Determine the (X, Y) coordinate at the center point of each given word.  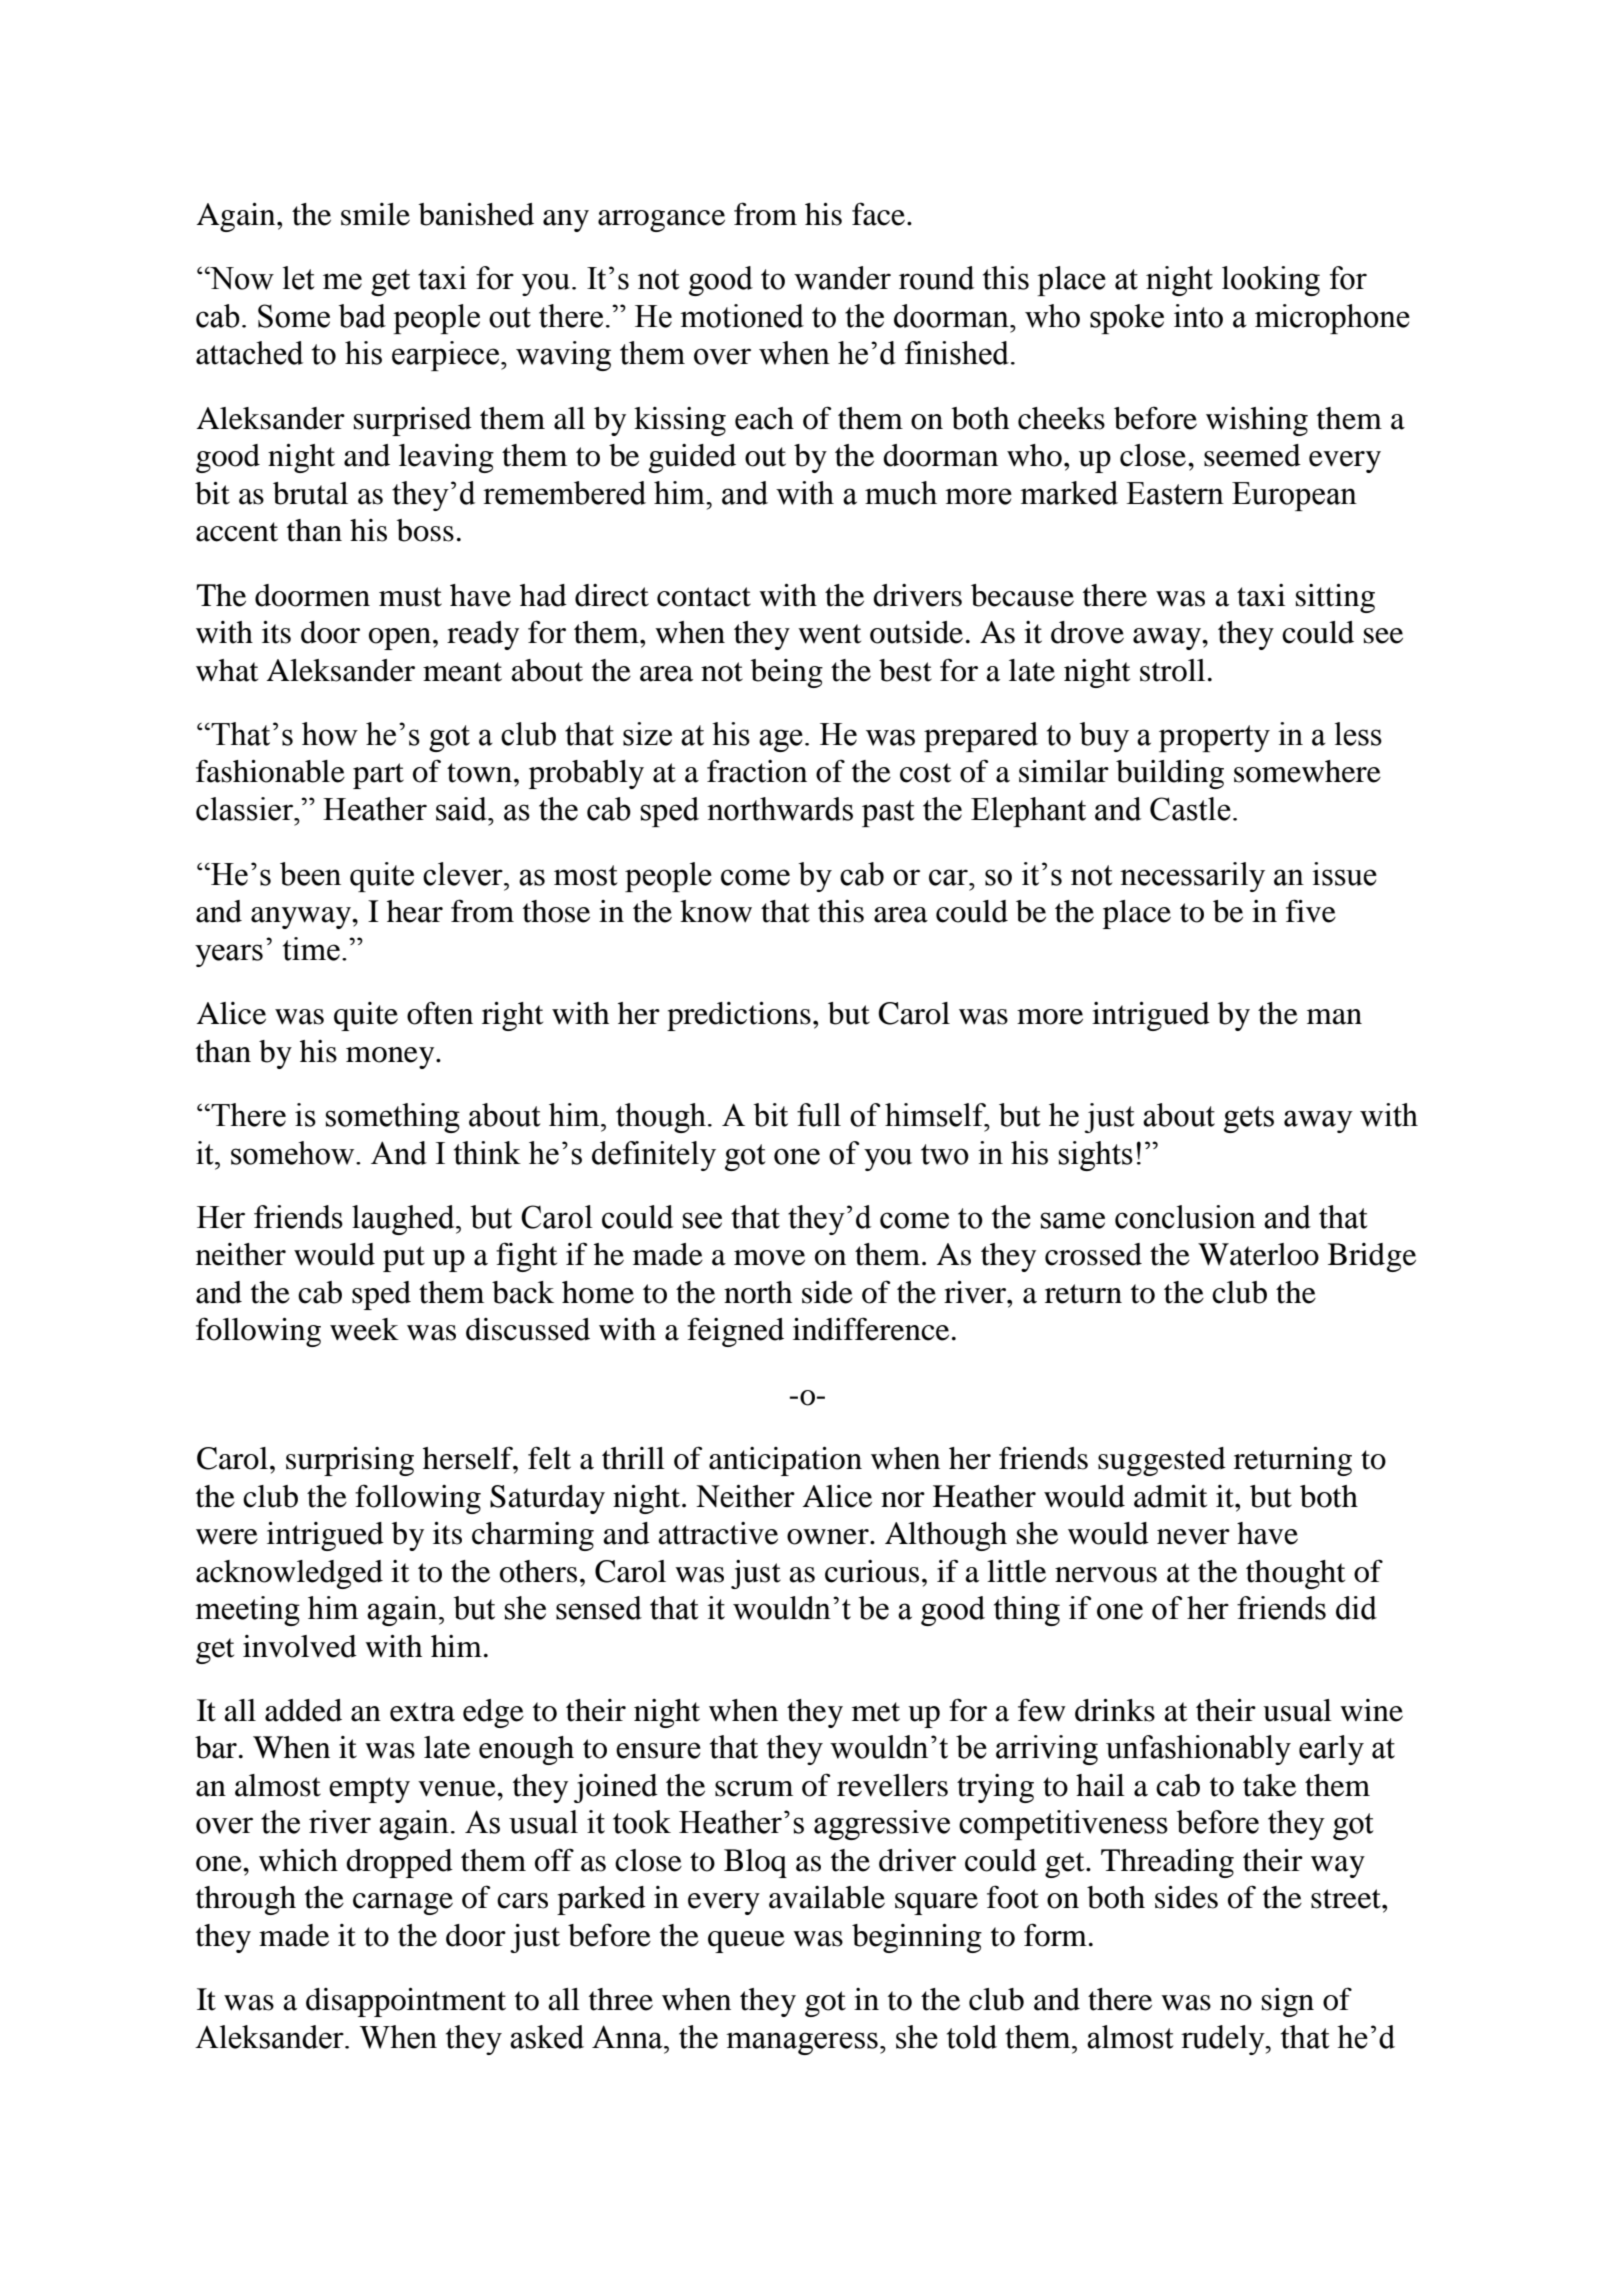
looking (1271, 281)
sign (1288, 2002)
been (310, 874)
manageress (802, 2043)
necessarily (1192, 877)
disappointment (406, 2002)
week (364, 1329)
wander (842, 278)
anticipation (785, 1461)
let (299, 278)
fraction (757, 771)
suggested (1162, 1461)
